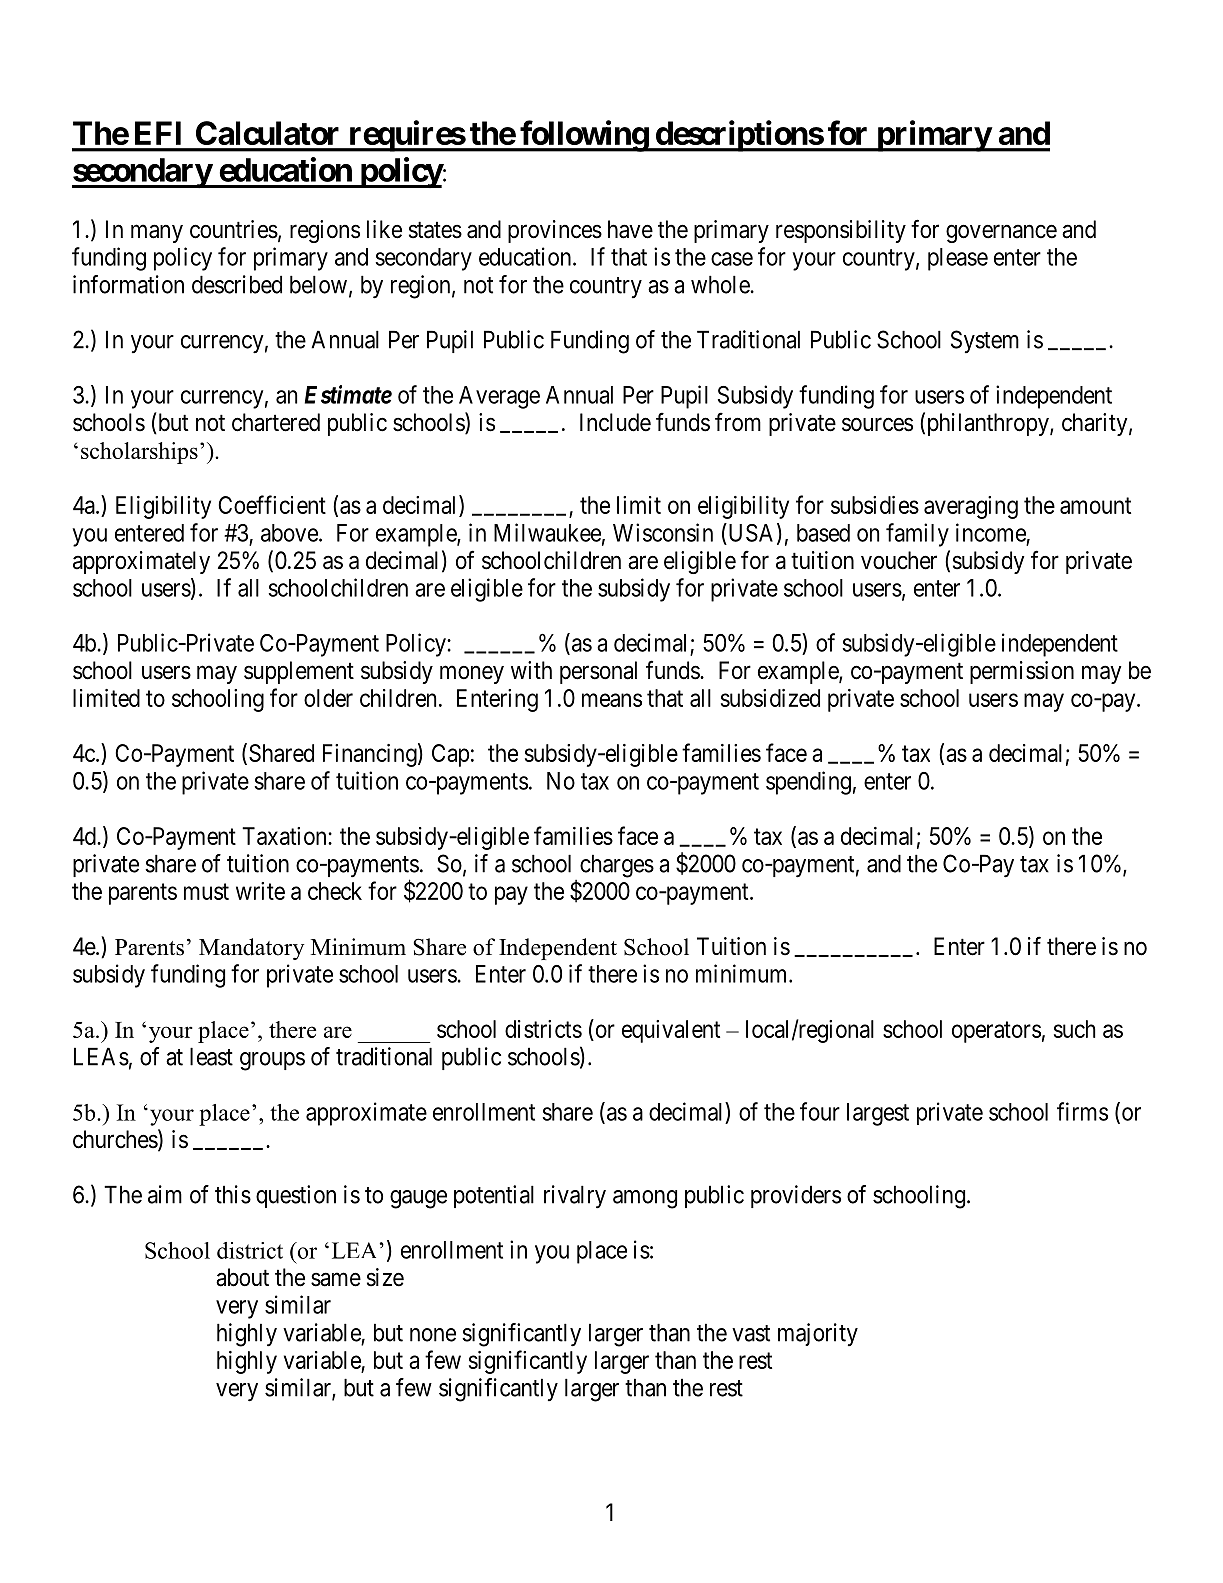  Describe the element at coordinates (1001, 233) in the document. I see `governance` at that location.
